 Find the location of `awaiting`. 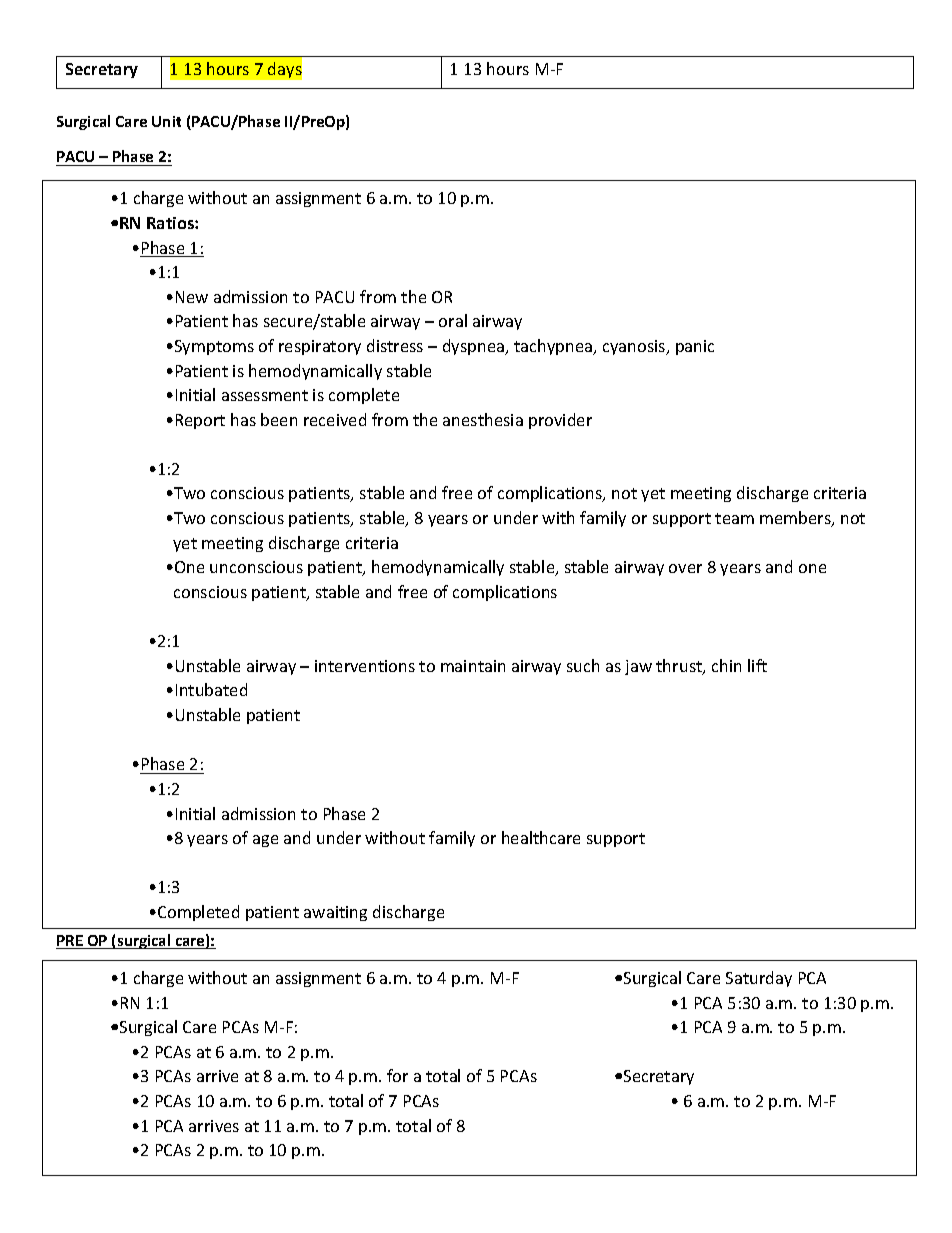

awaiting is located at coordinates (335, 913).
